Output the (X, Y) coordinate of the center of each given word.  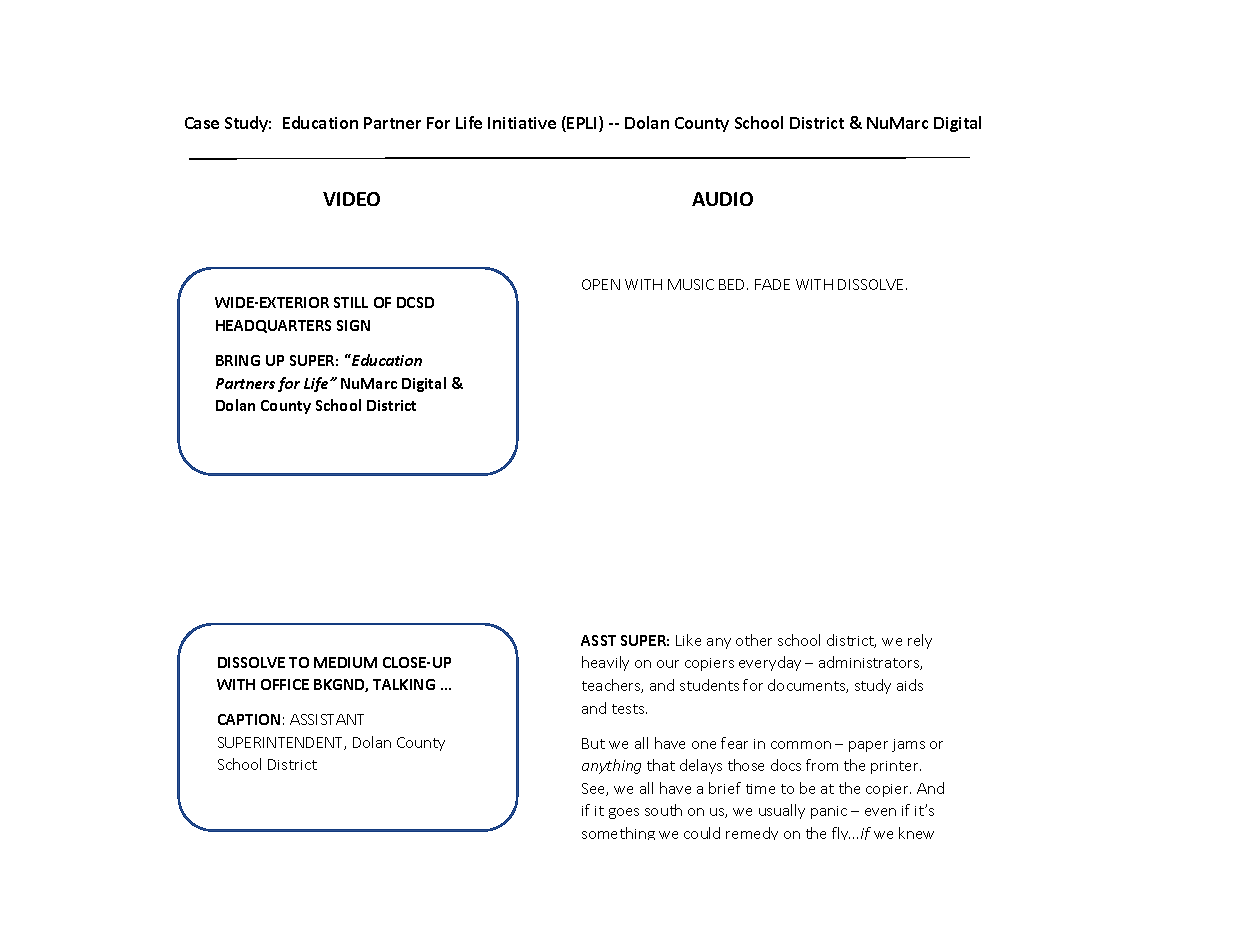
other (754, 640)
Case (202, 123)
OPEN (601, 284)
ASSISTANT (327, 719)
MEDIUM (345, 662)
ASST (598, 640)
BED (733, 284)
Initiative (522, 123)
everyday (770, 663)
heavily (605, 663)
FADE (772, 284)
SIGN (353, 325)
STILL (351, 302)
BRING (238, 360)
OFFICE (285, 684)
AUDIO (722, 199)
